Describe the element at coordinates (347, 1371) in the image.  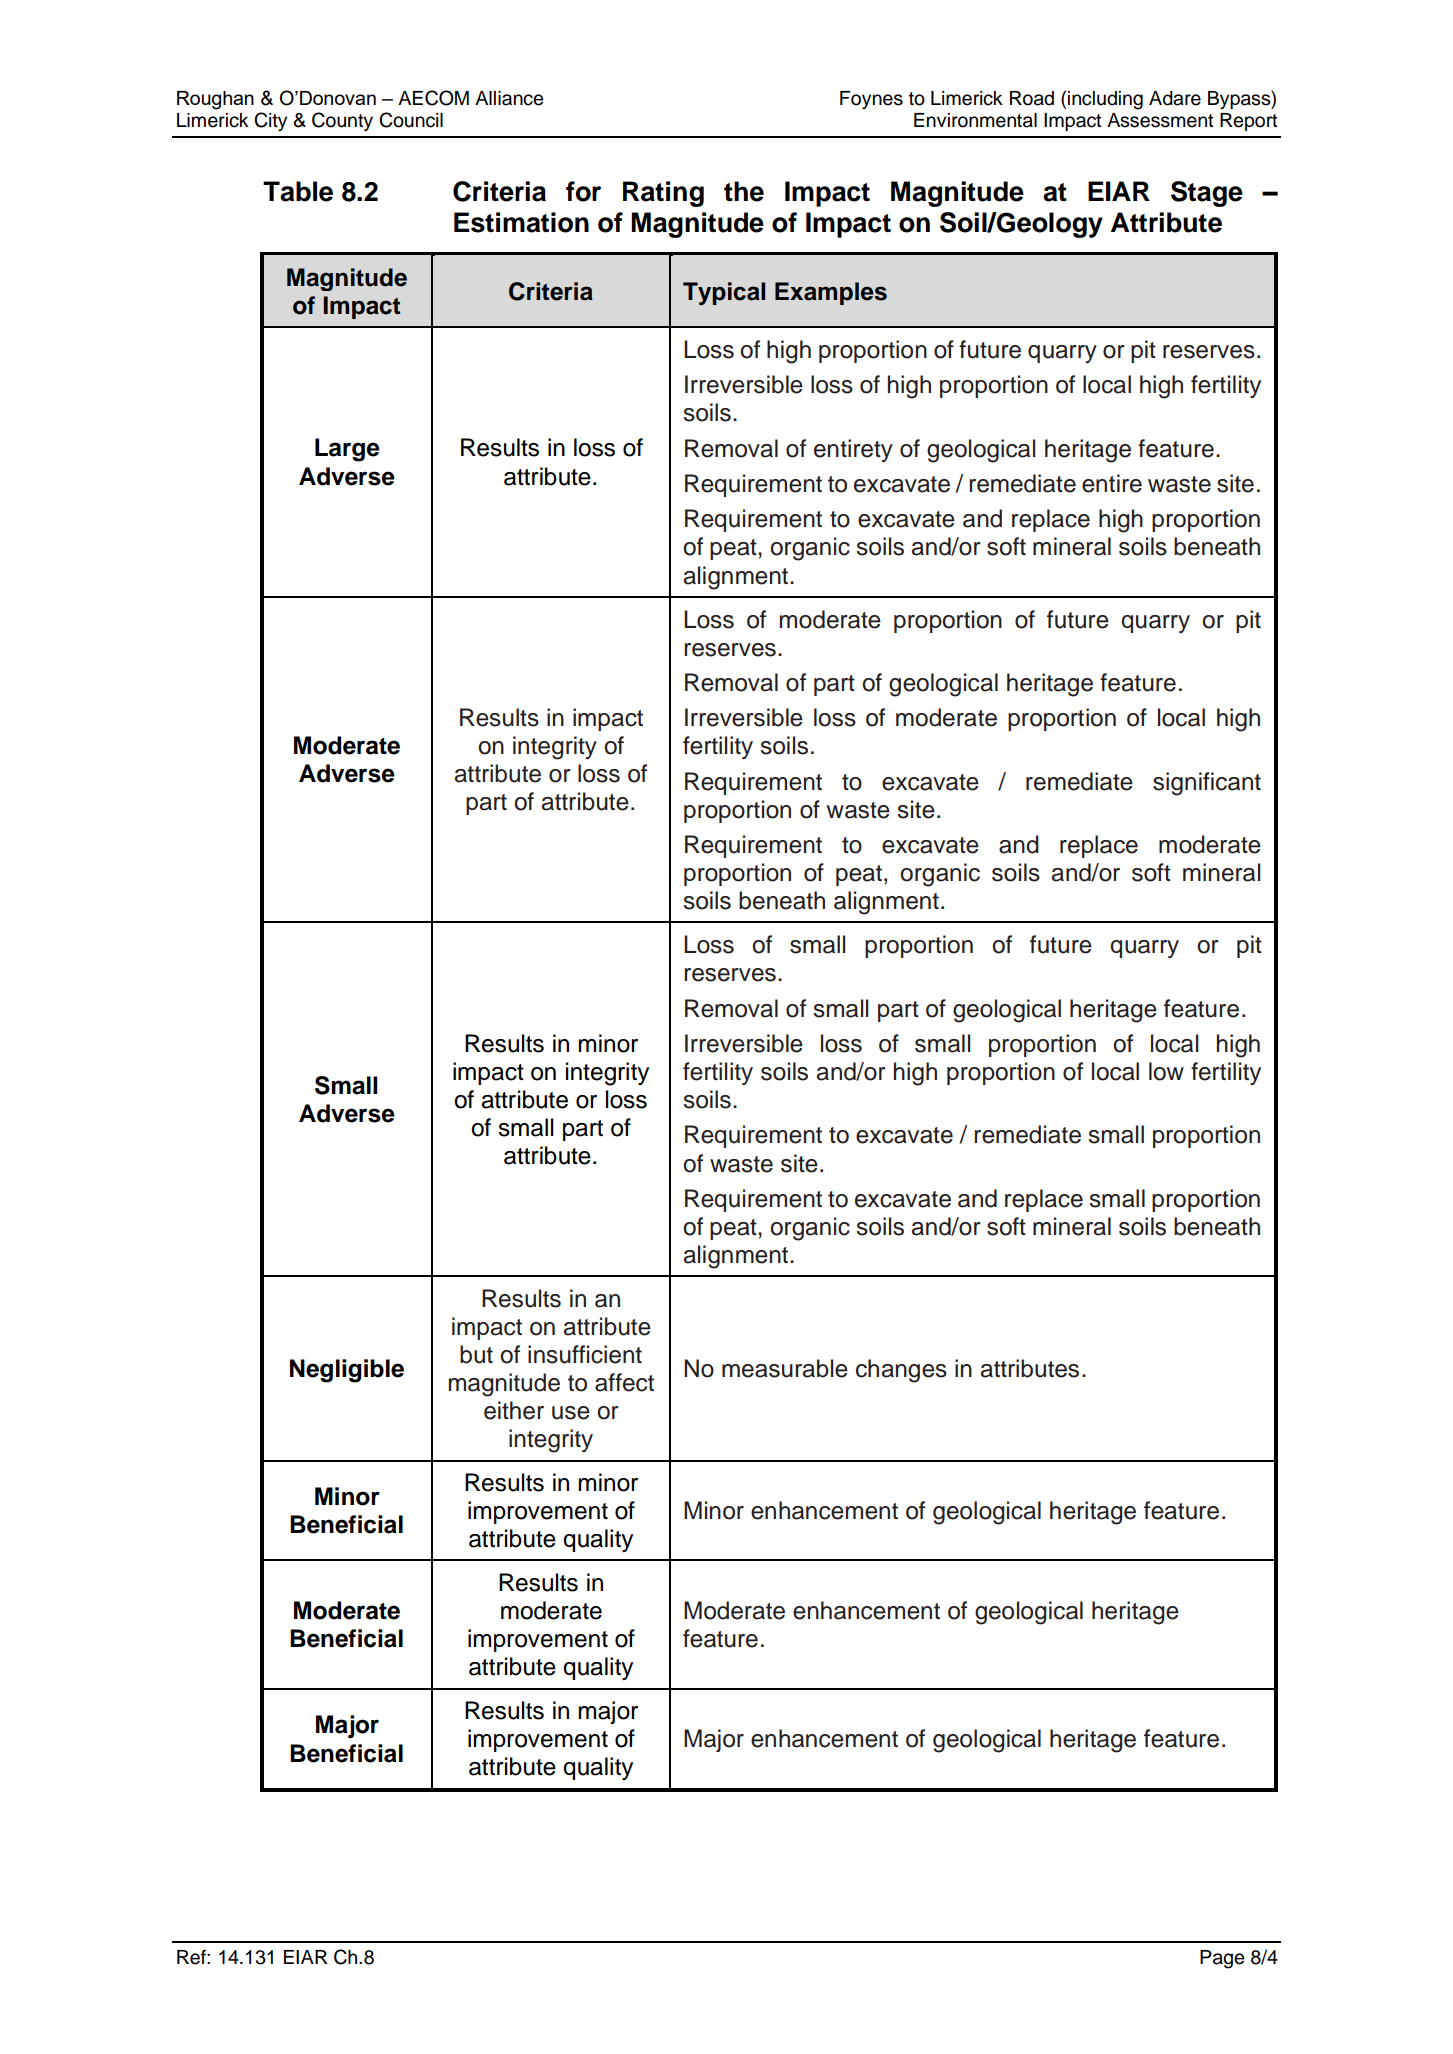
I see `Negligible` at that location.
